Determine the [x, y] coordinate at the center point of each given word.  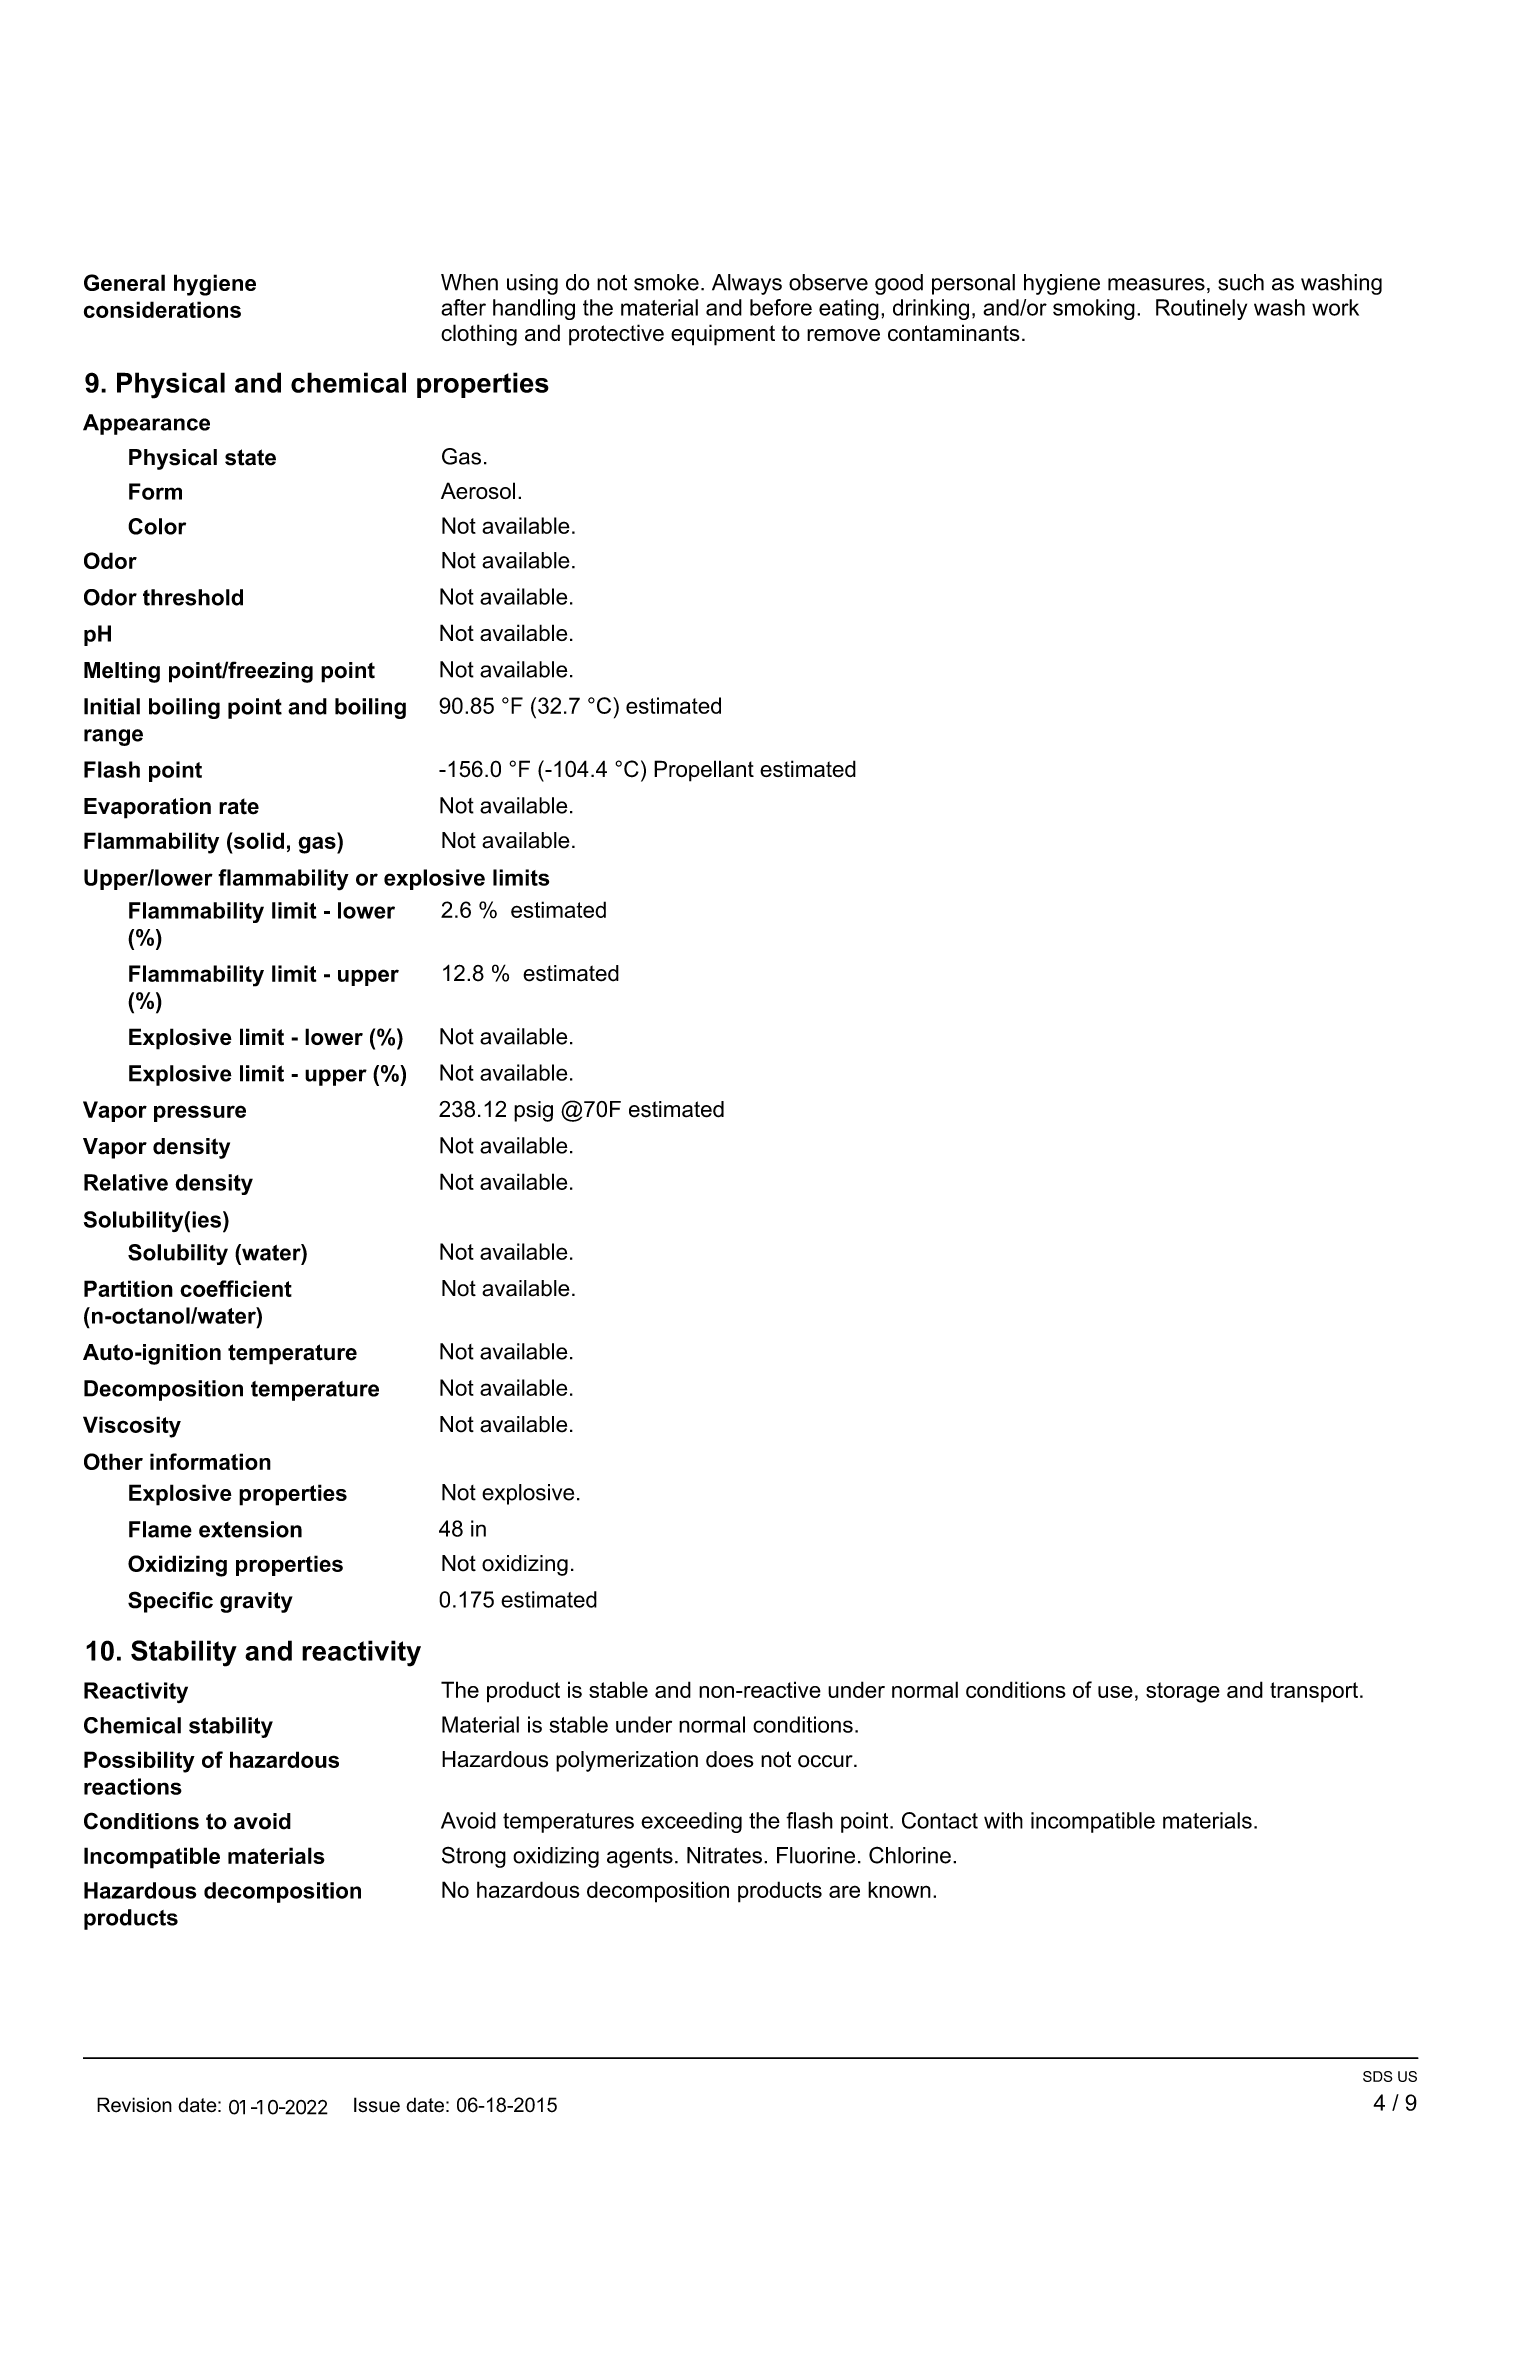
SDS [1378, 2076]
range [113, 737]
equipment [723, 335]
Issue [377, 2105]
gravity [256, 1602]
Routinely [1201, 309]
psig [533, 1111]
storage [1183, 1692]
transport [1315, 1692]
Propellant [704, 771]
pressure [200, 1113]
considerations [162, 309]
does [730, 1759]
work [1335, 307]
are [844, 1891]
